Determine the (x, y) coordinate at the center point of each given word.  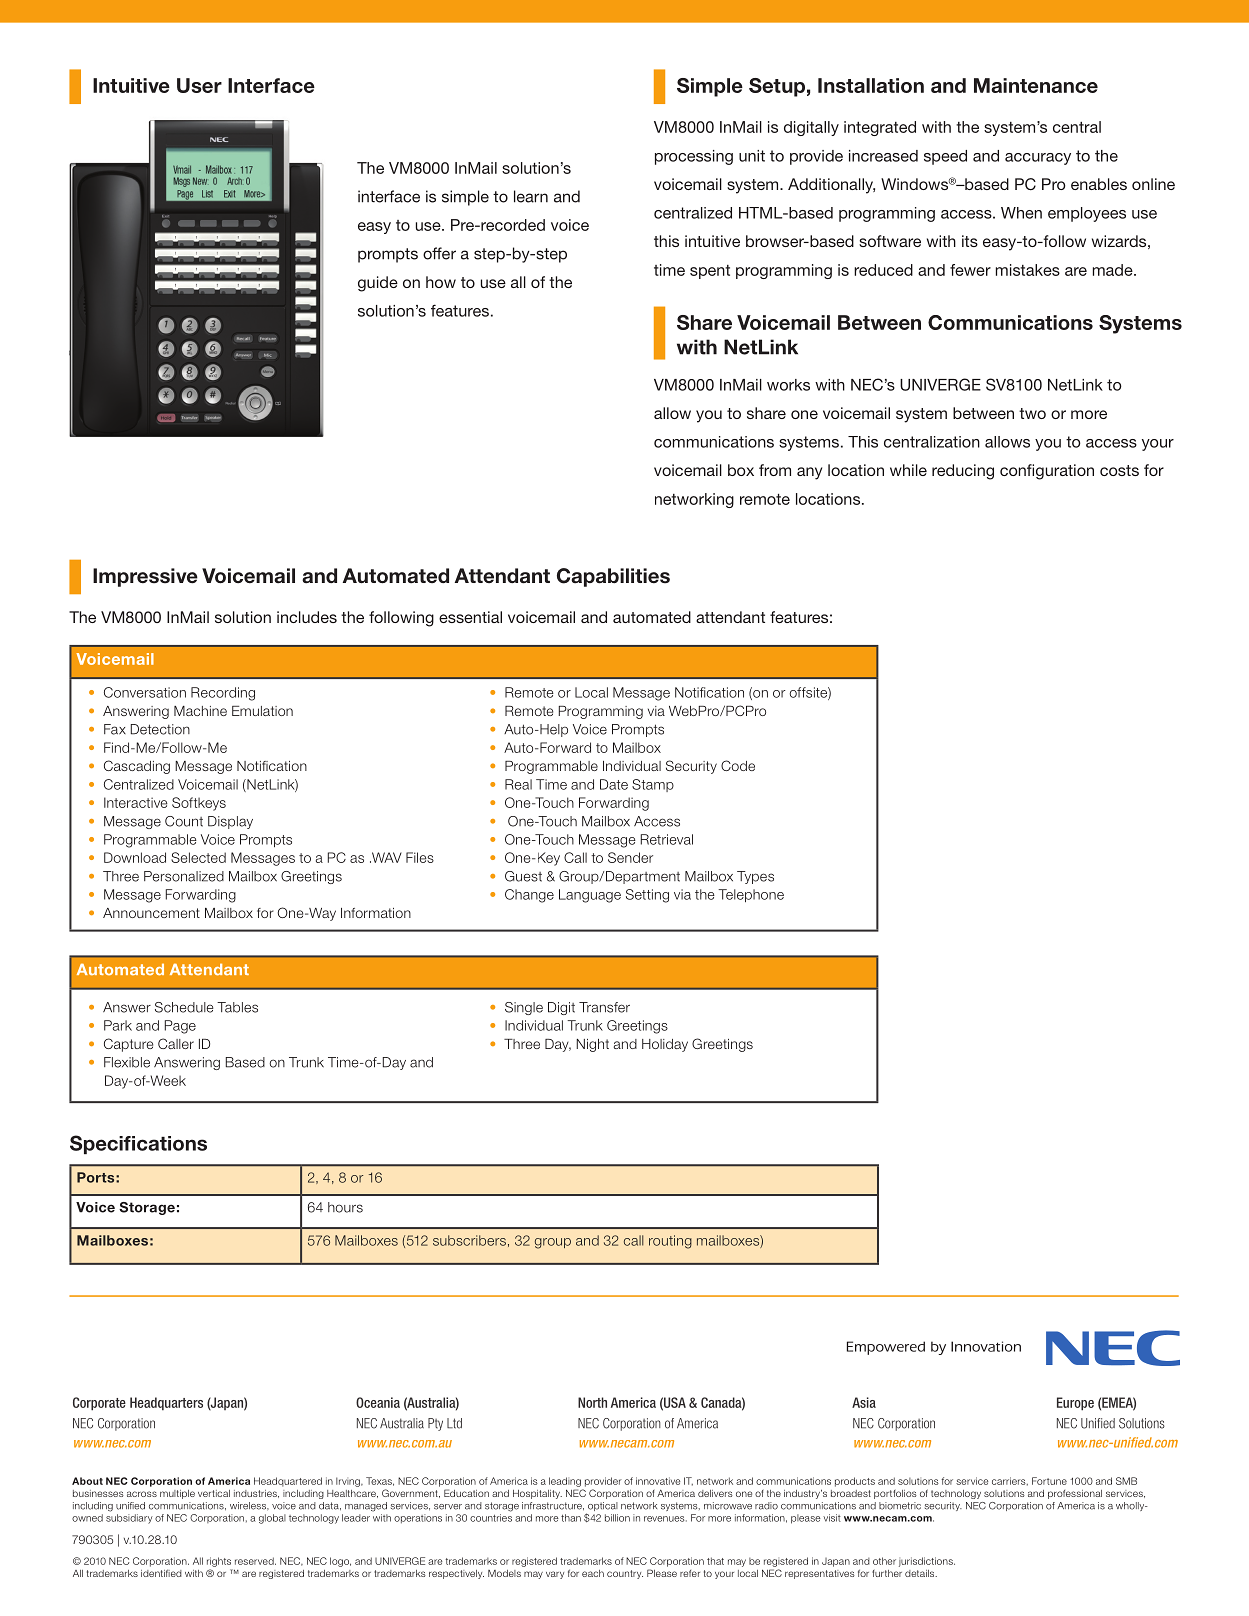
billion (617, 1518)
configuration (1047, 472)
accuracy (1038, 159)
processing (694, 157)
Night (592, 1045)
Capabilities (613, 577)
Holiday (665, 1045)
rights (219, 1562)
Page (180, 1027)
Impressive (145, 577)
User (199, 85)
